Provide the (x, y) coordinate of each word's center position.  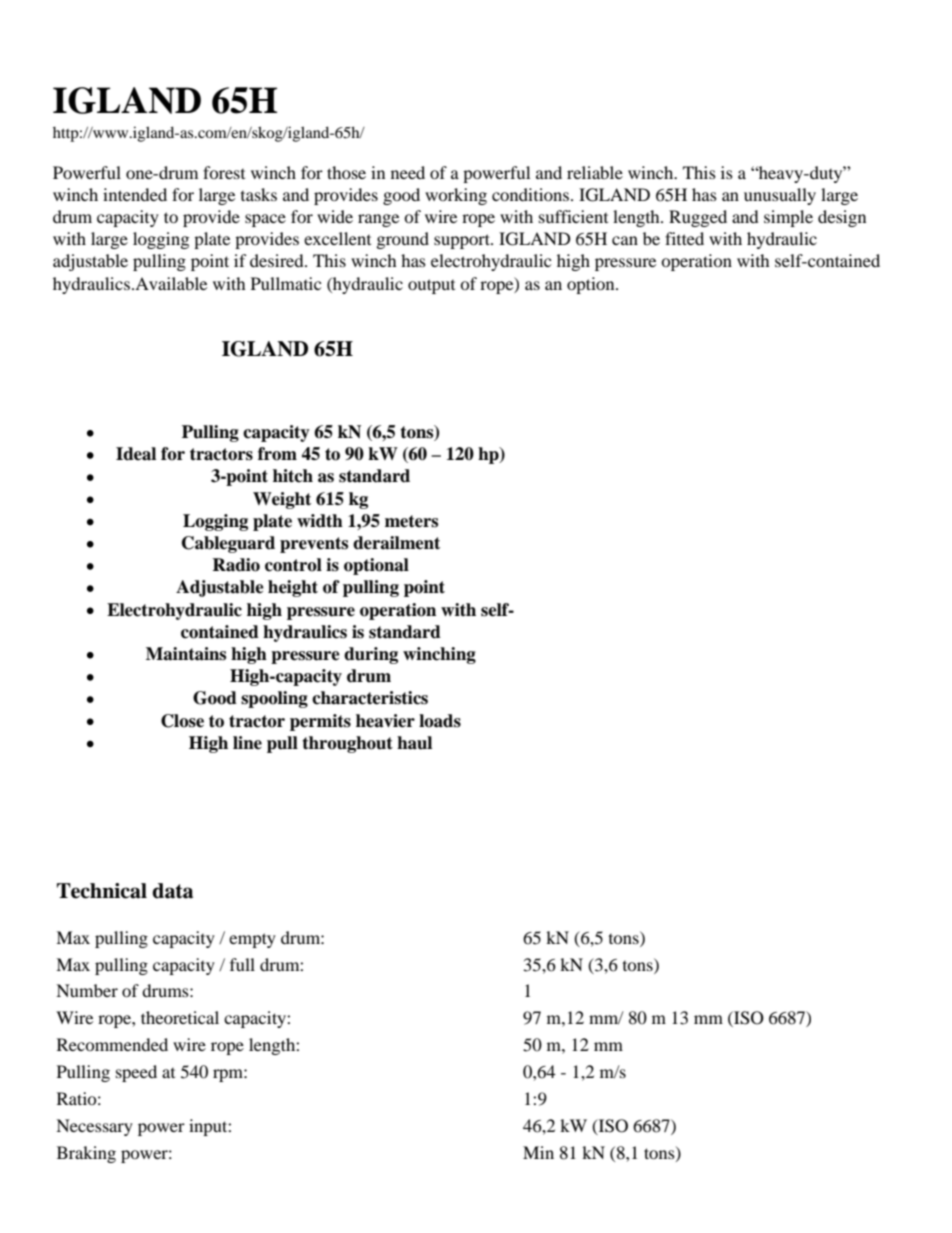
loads (440, 721)
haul (414, 743)
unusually (780, 196)
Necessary (94, 1127)
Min (538, 1152)
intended (135, 194)
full (242, 964)
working (456, 196)
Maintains (186, 654)
